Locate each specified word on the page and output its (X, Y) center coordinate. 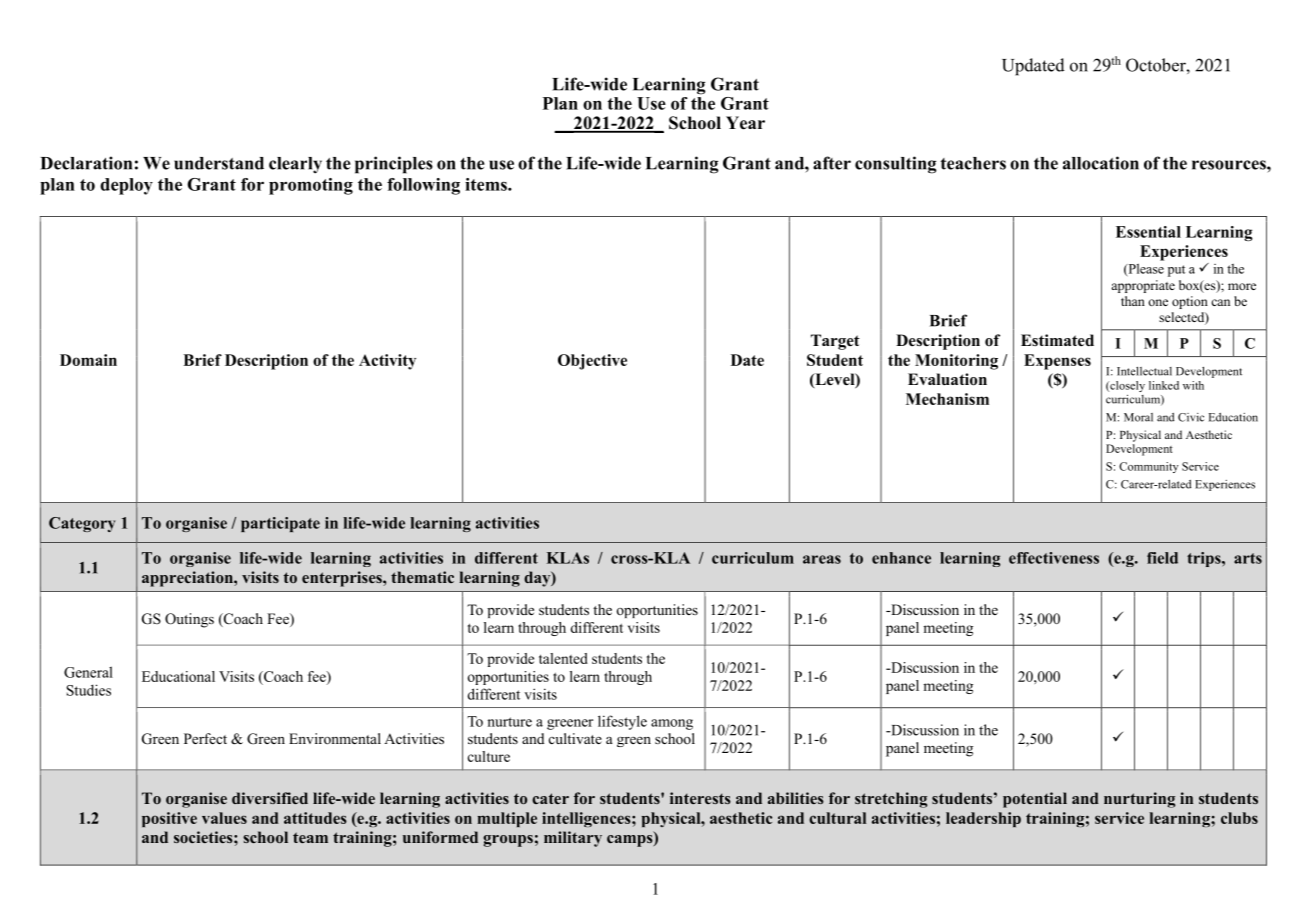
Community (1149, 467)
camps (631, 841)
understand (219, 163)
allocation (1101, 163)
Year (745, 123)
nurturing (1139, 800)
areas (822, 559)
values (224, 818)
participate (280, 524)
